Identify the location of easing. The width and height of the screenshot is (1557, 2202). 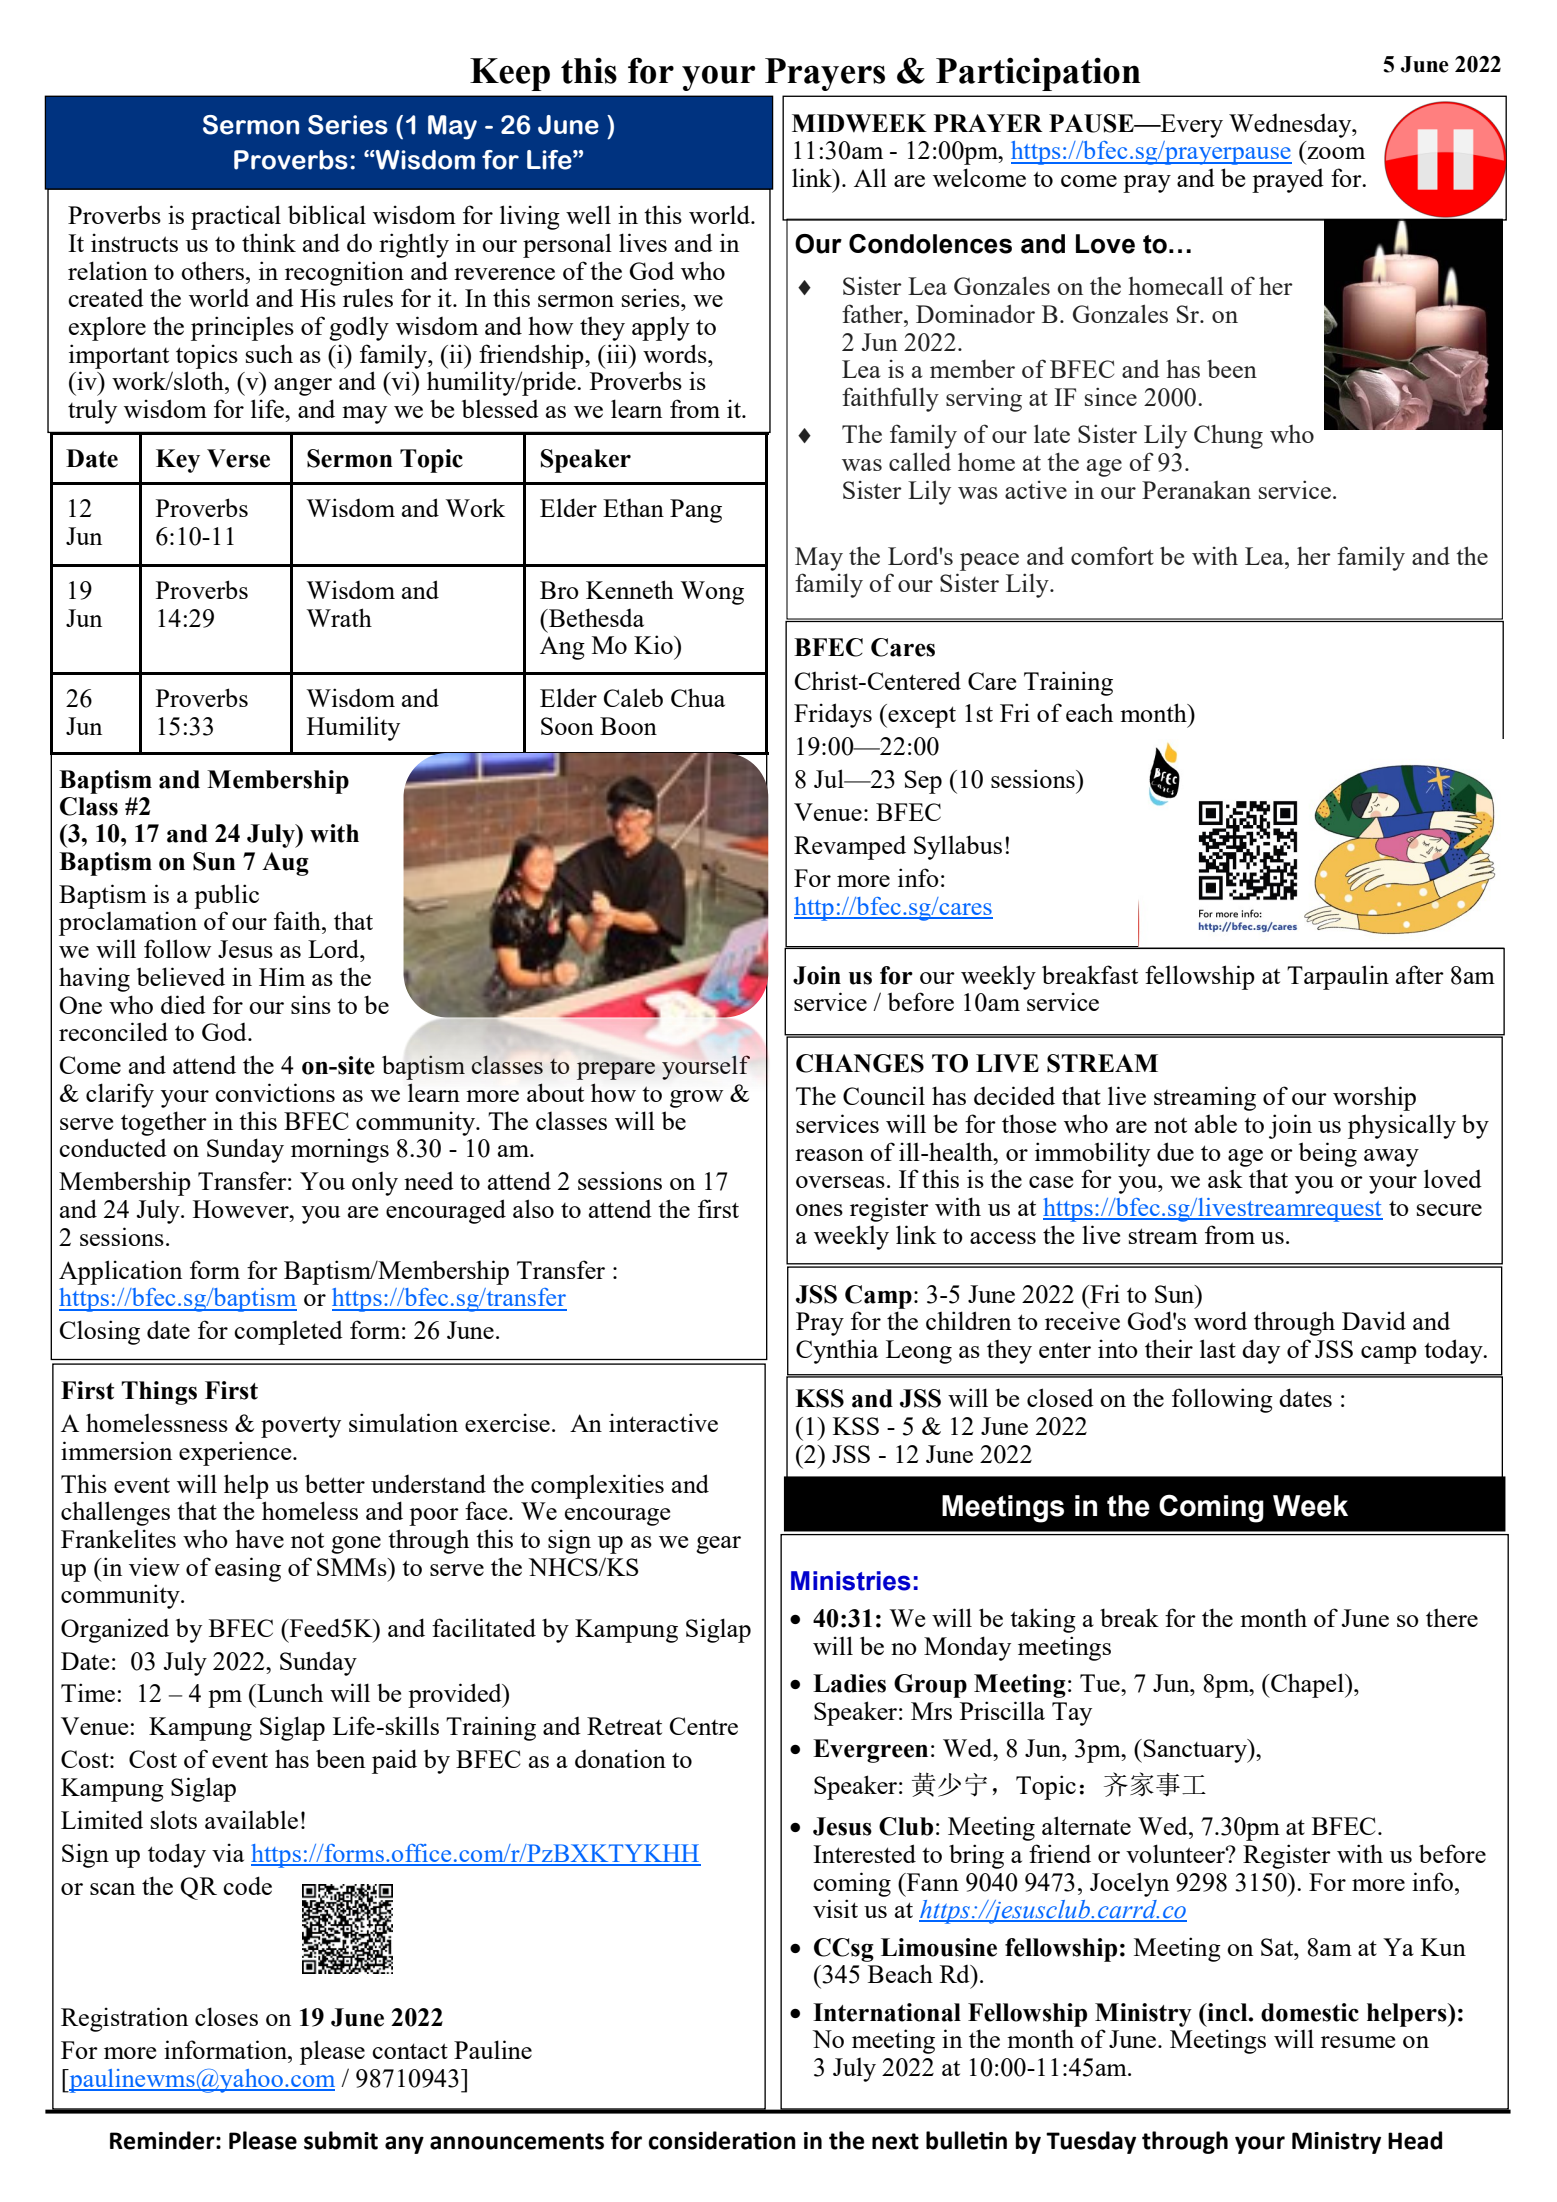
(248, 1569).
